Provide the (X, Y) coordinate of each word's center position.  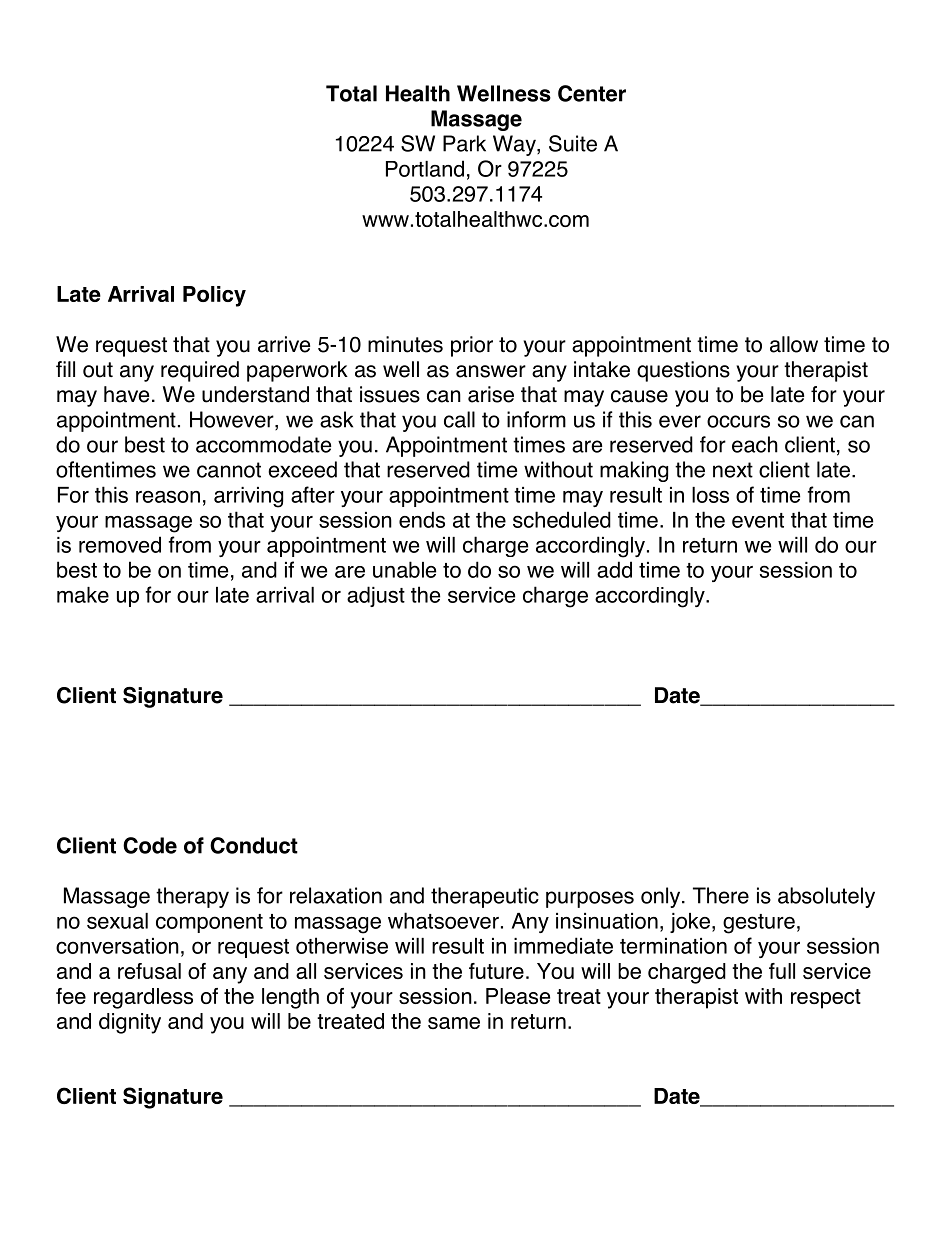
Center (592, 93)
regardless (143, 998)
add (614, 569)
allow (794, 344)
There (721, 895)
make (83, 595)
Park (464, 143)
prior (472, 346)
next (733, 470)
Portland (425, 168)
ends (422, 519)
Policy (214, 296)
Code (150, 845)
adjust (376, 596)
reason (168, 496)
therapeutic (485, 897)
